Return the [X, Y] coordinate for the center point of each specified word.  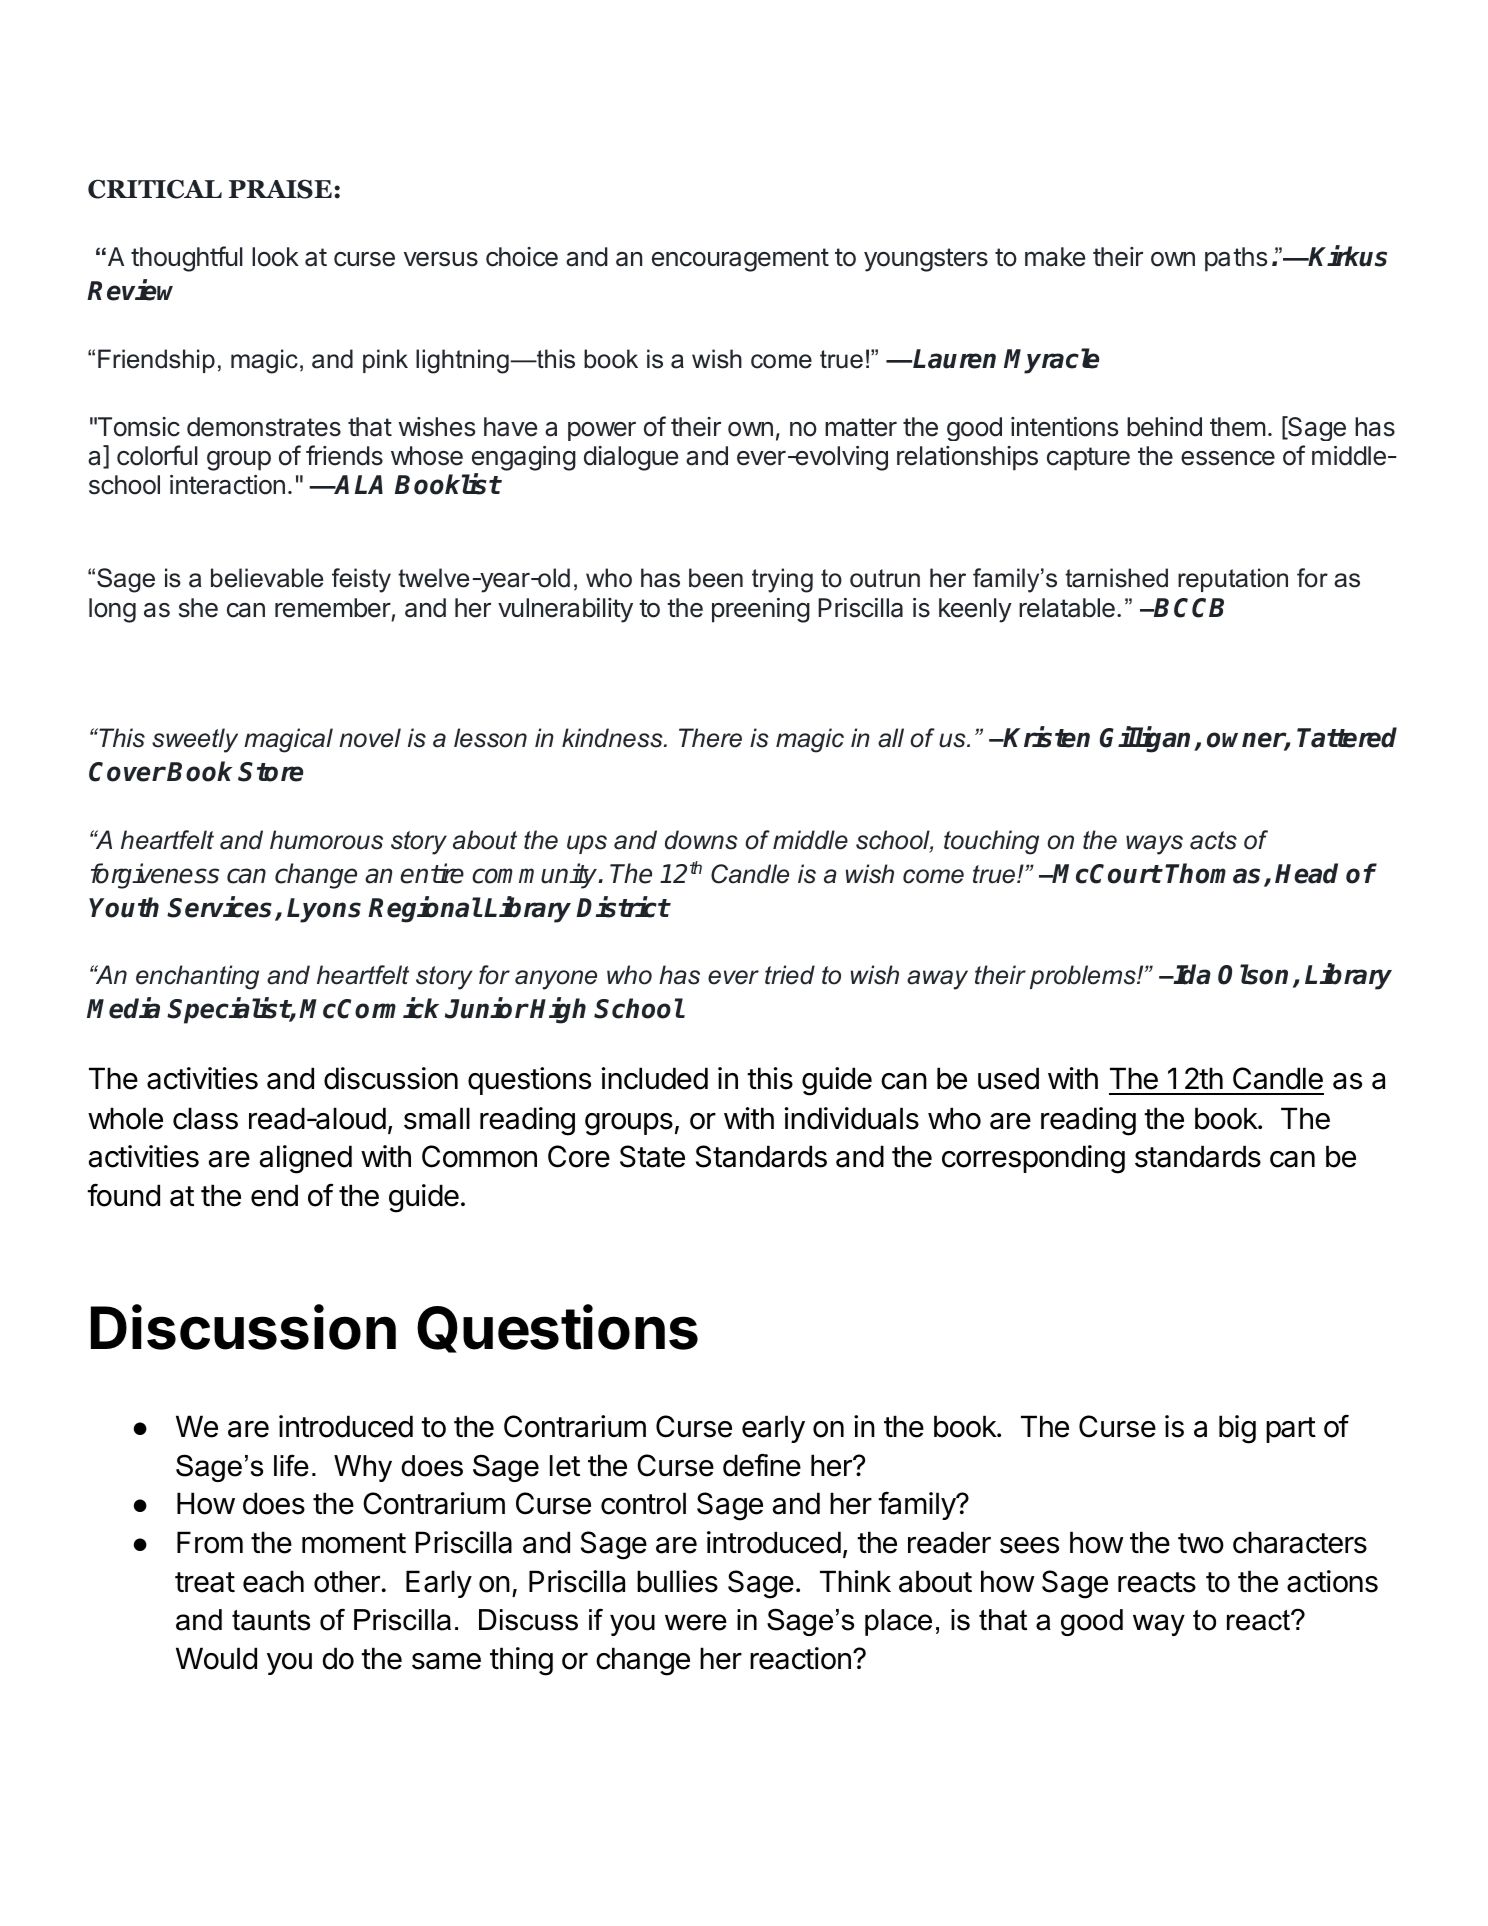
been [716, 578]
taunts [271, 1620]
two [1201, 1543]
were [696, 1622]
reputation [1233, 580]
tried [790, 975]
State [652, 1156]
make [1055, 257]
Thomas [1212, 873]
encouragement [740, 260]
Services [219, 907]
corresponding [1033, 1159]
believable [267, 578]
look [275, 257]
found [123, 1195]
